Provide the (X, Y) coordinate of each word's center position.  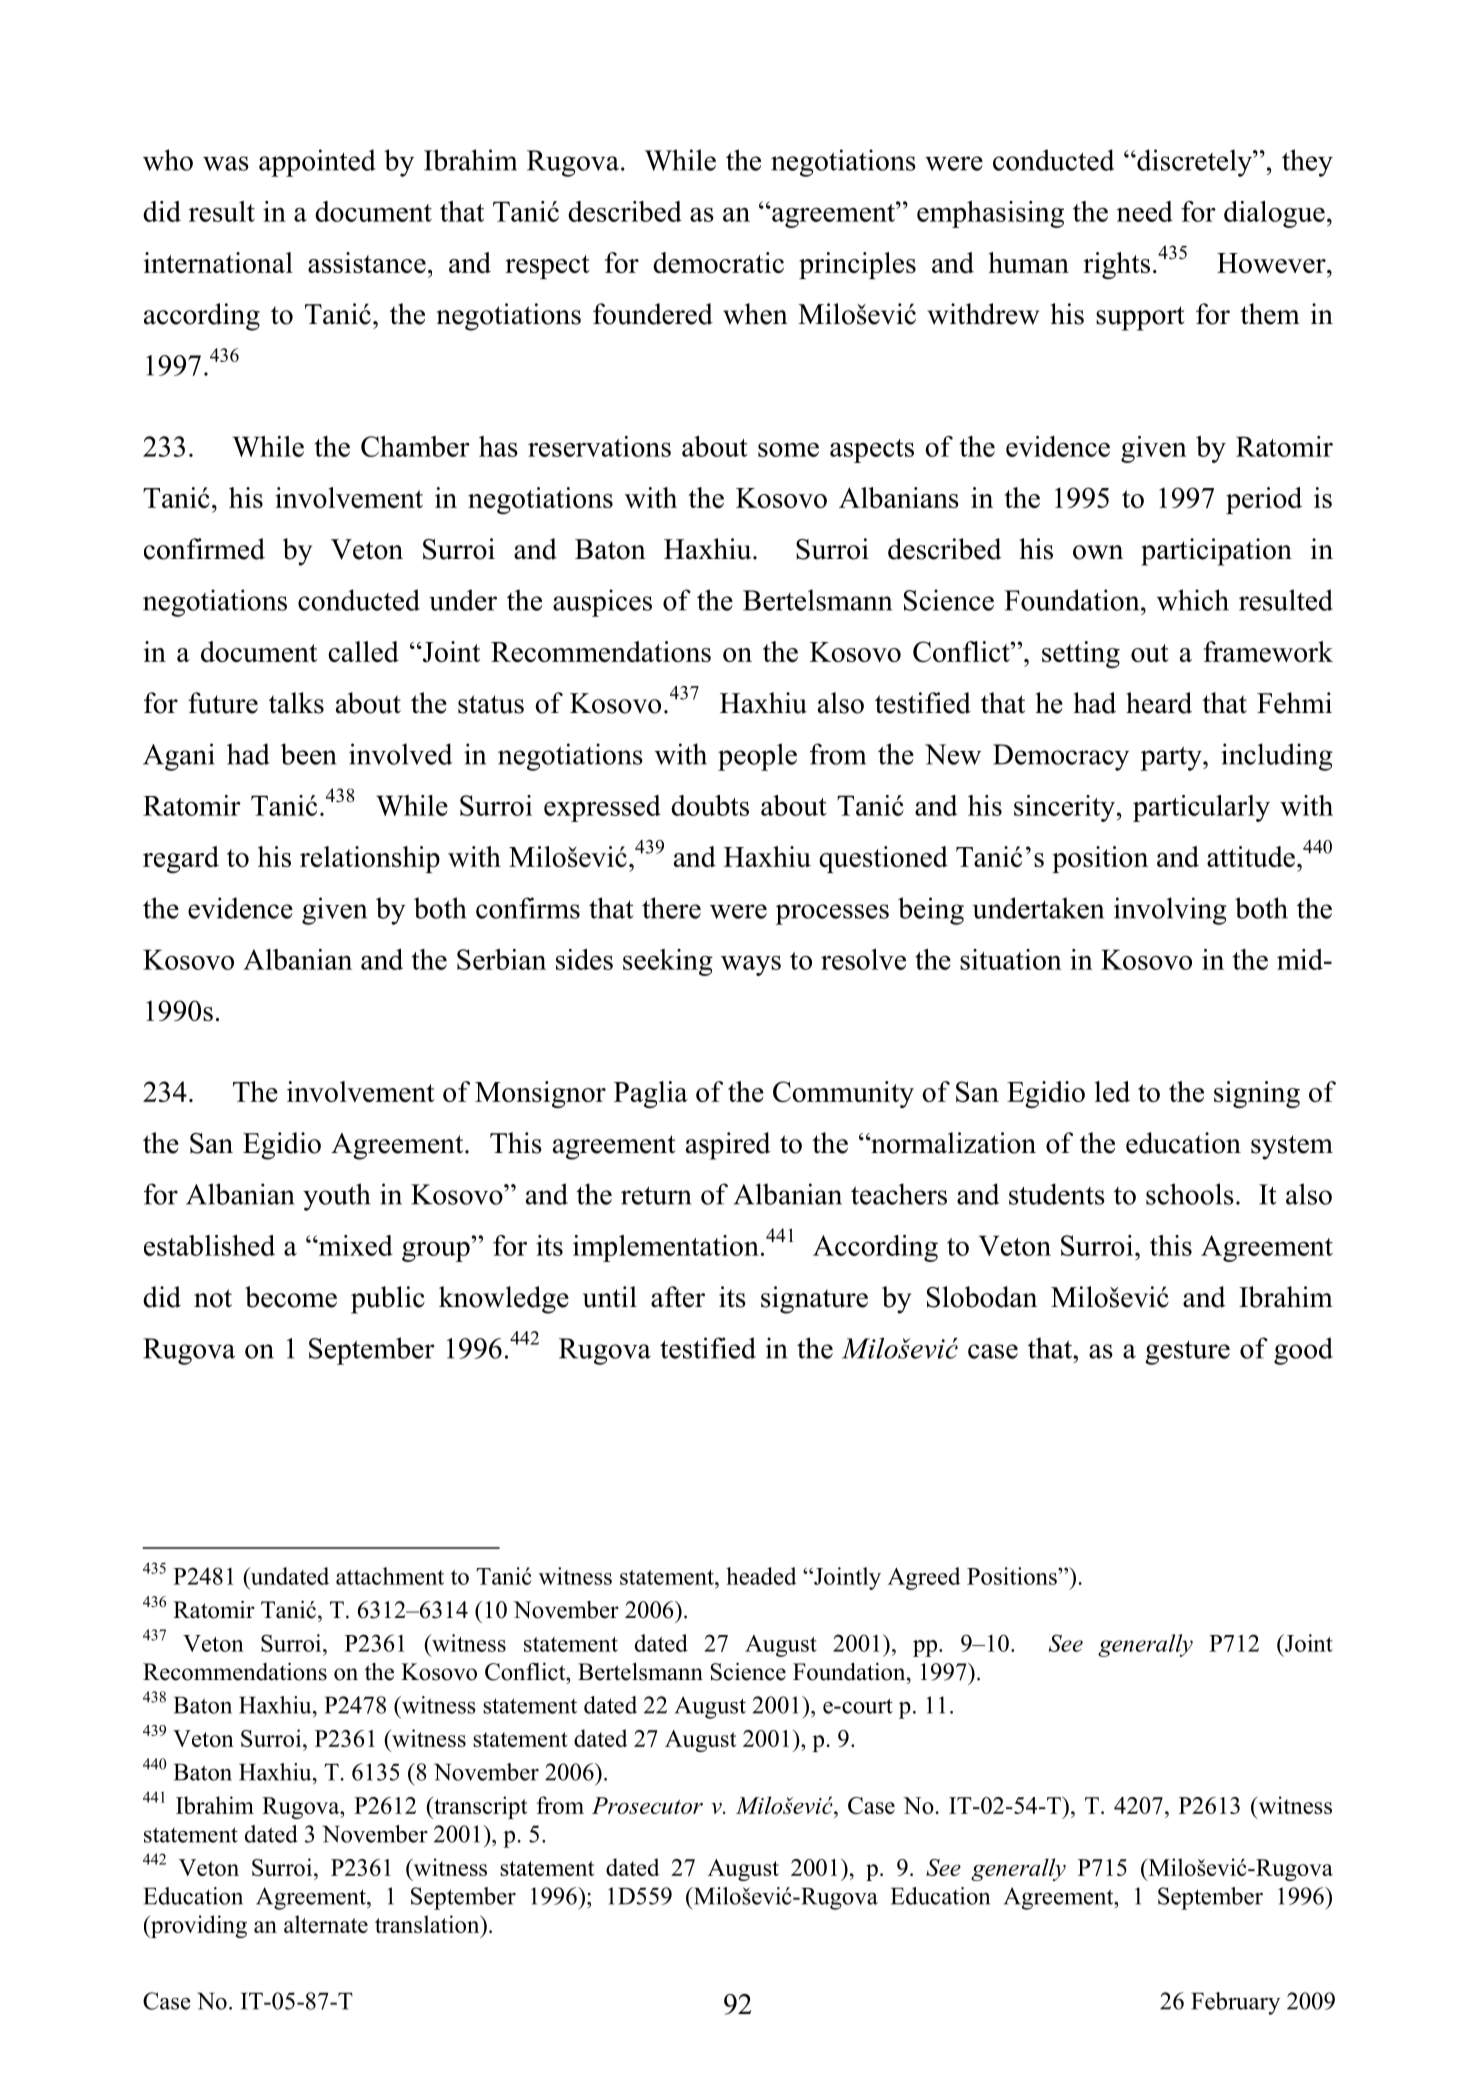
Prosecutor (647, 1805)
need (1145, 211)
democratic (718, 262)
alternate (326, 1924)
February (1235, 2003)
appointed (317, 163)
